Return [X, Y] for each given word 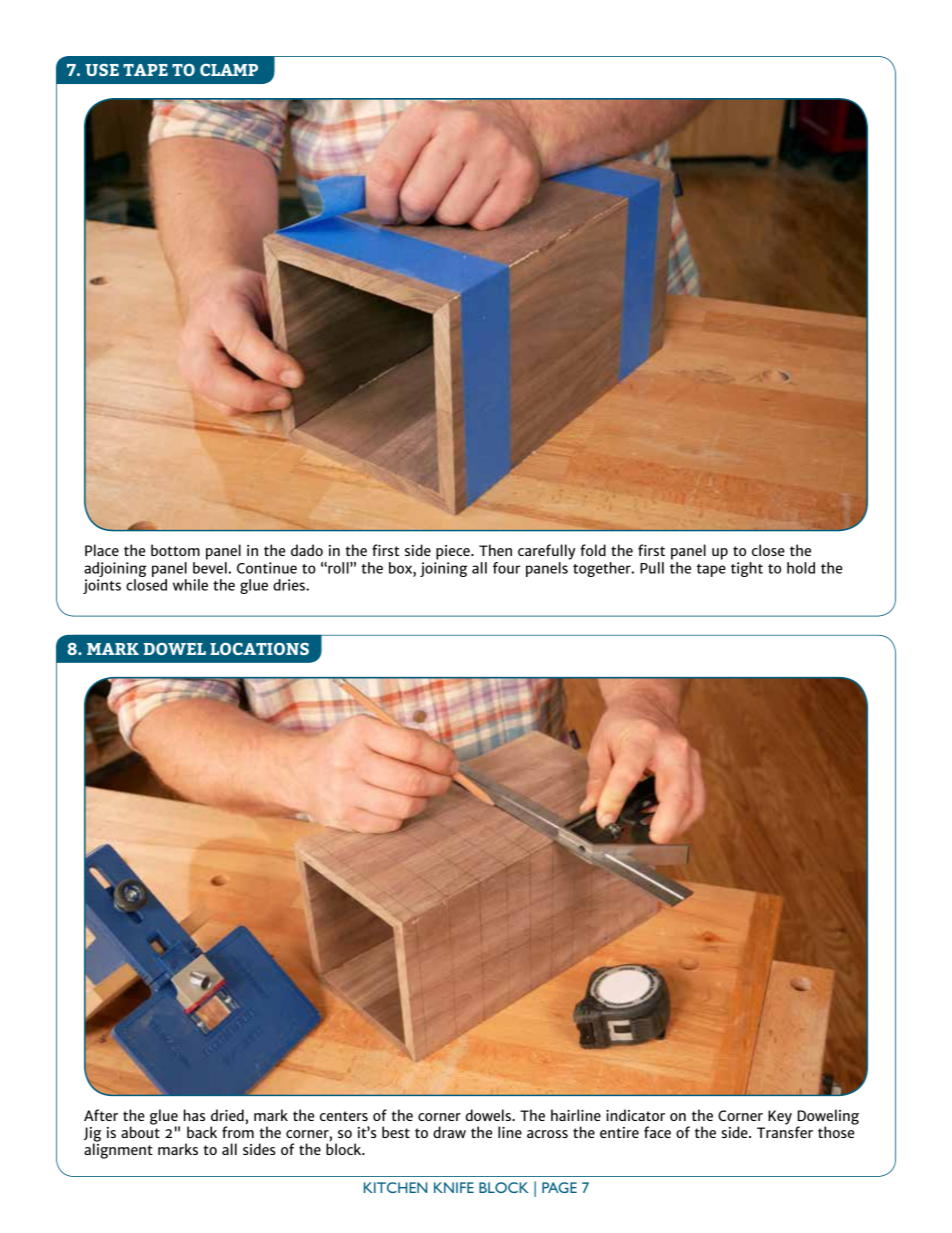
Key [780, 1117]
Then [495, 550]
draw [449, 1132]
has [194, 1115]
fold [593, 550]
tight [747, 569]
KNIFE [454, 1187]
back [202, 1132]
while [190, 585]
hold [801, 568]
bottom [175, 550]
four [506, 568]
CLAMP [229, 70]
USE [102, 70]
